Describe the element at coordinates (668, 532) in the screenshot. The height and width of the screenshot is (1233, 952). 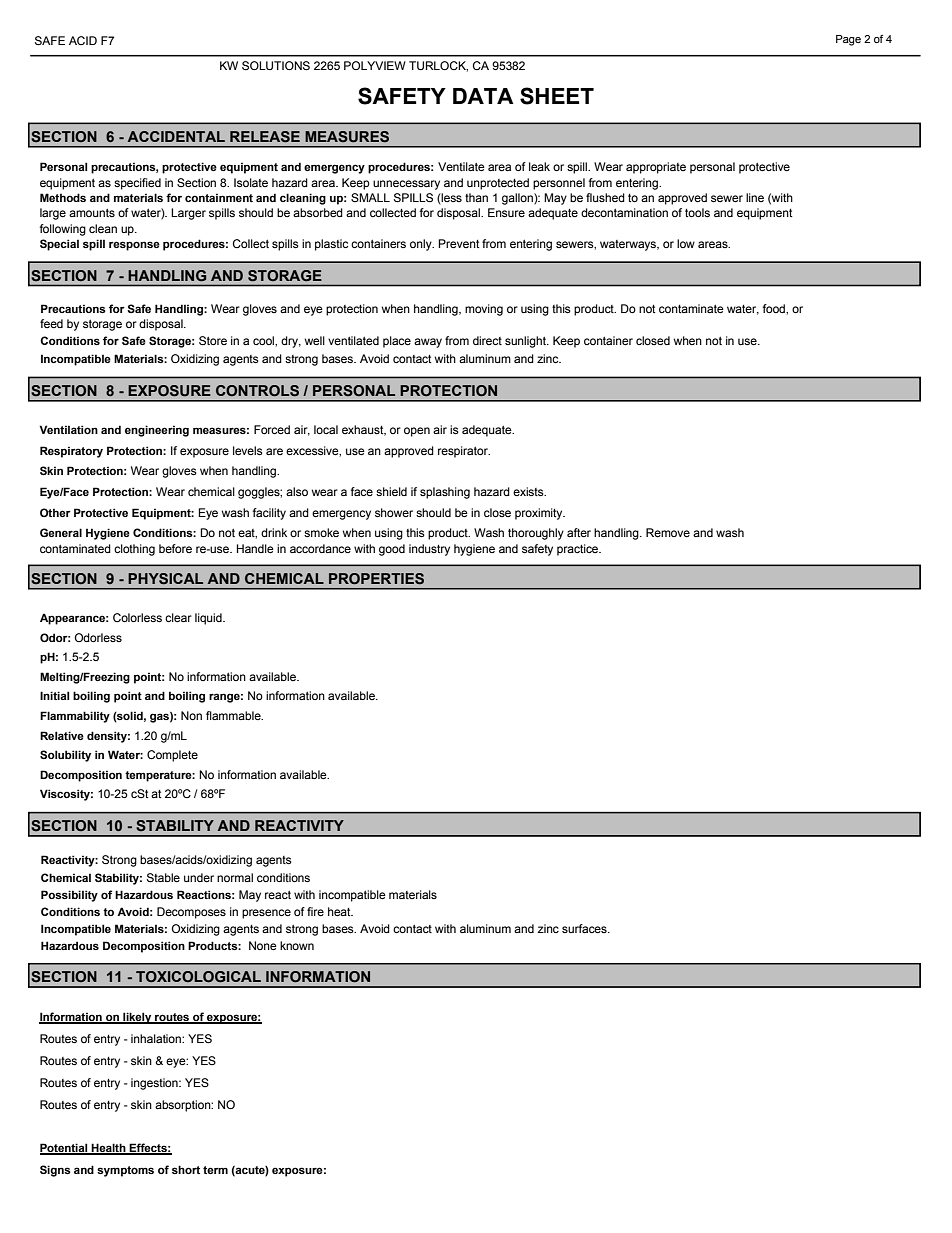
I see `Remove` at that location.
